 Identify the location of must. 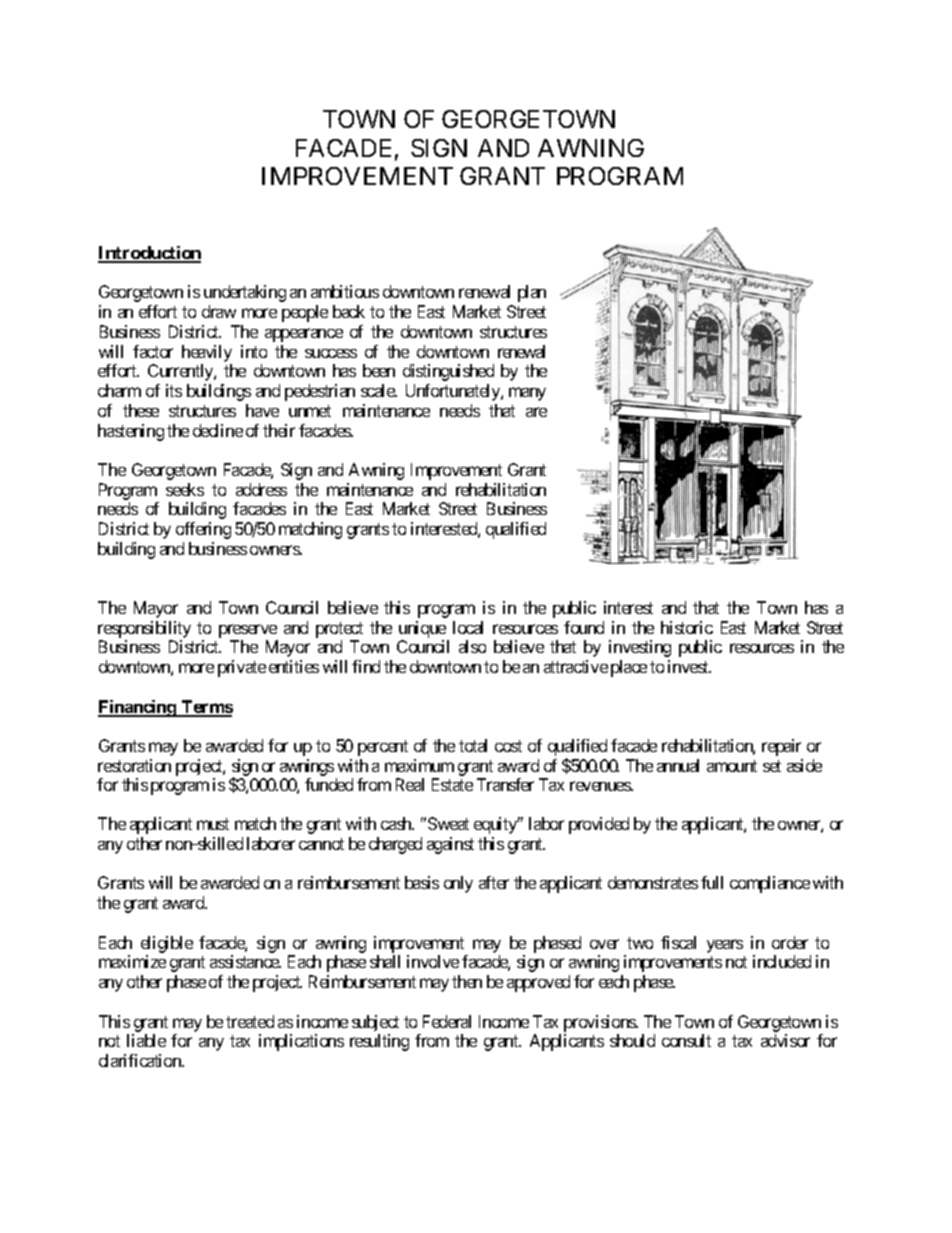
(213, 824).
